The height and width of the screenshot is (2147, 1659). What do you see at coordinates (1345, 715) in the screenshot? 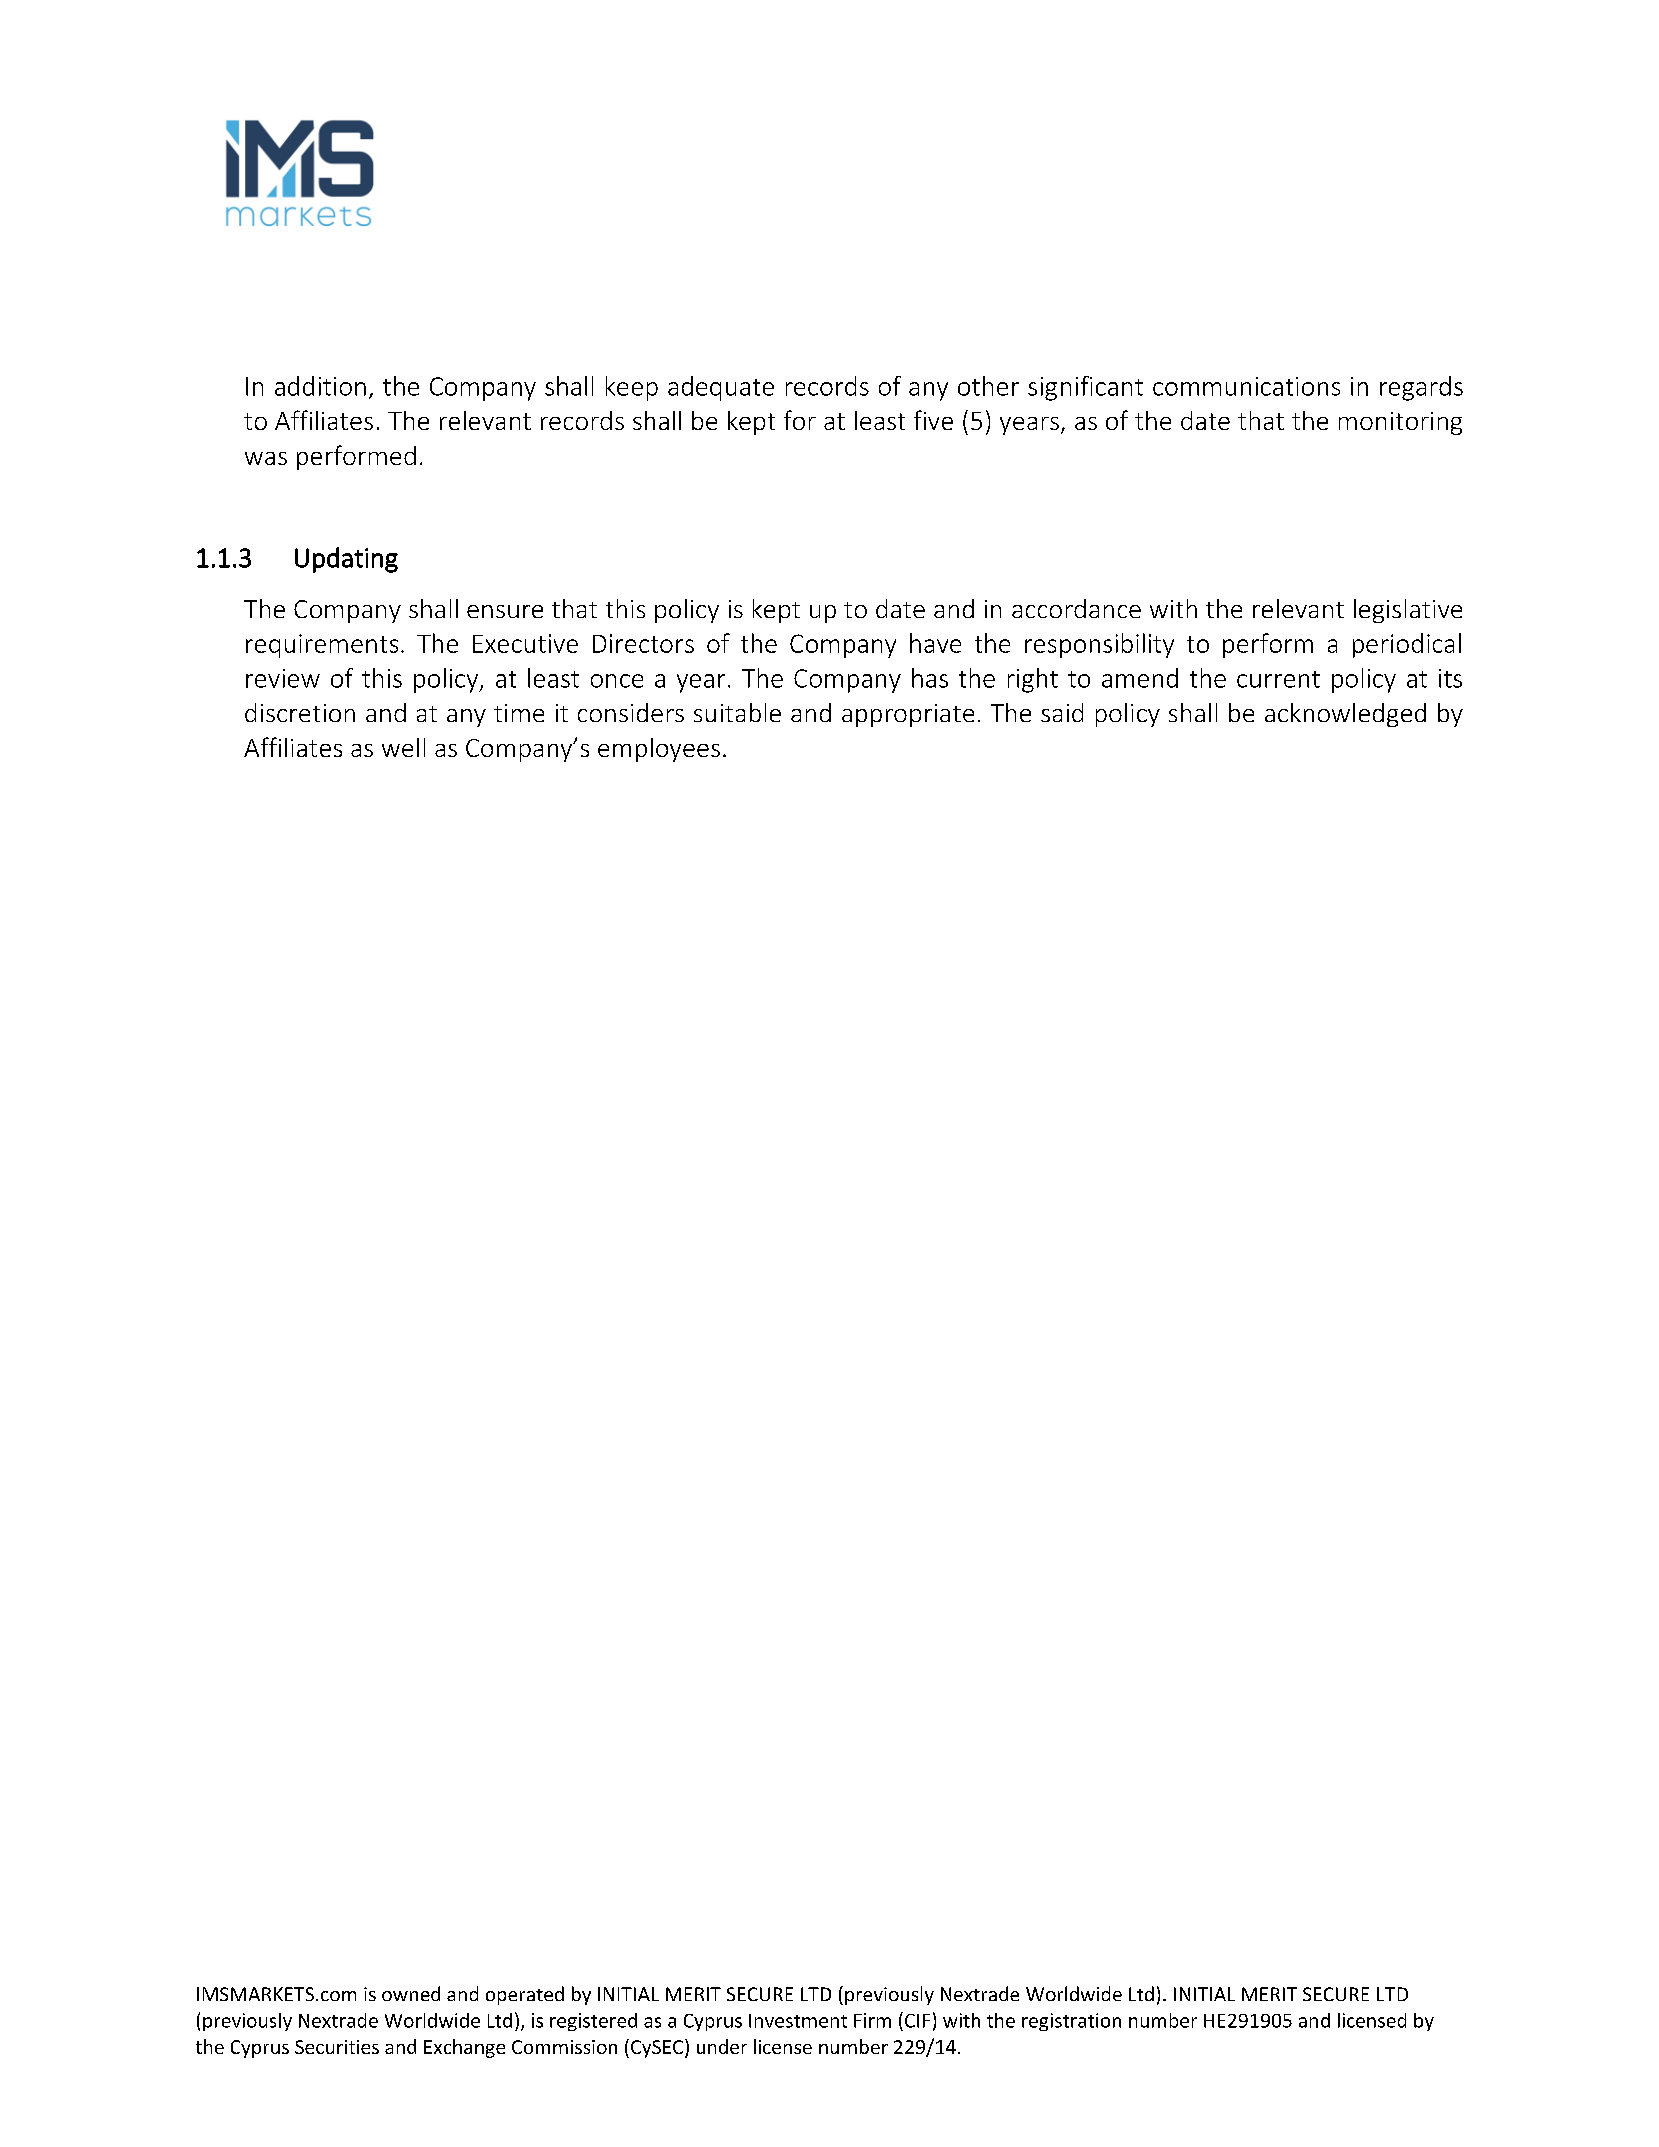
I see `acknowledged` at bounding box center [1345, 715].
